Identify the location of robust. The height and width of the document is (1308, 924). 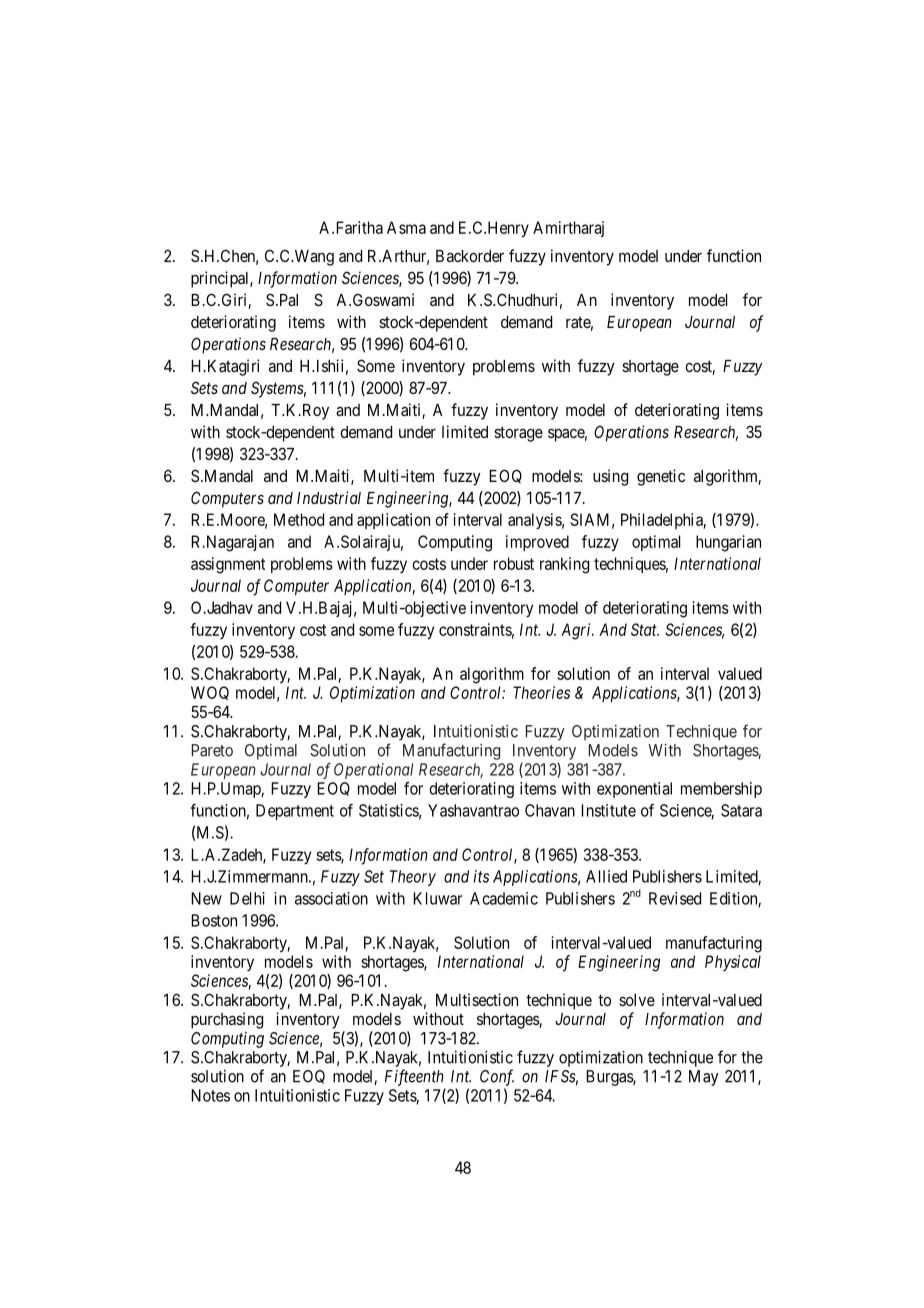
(514, 563).
